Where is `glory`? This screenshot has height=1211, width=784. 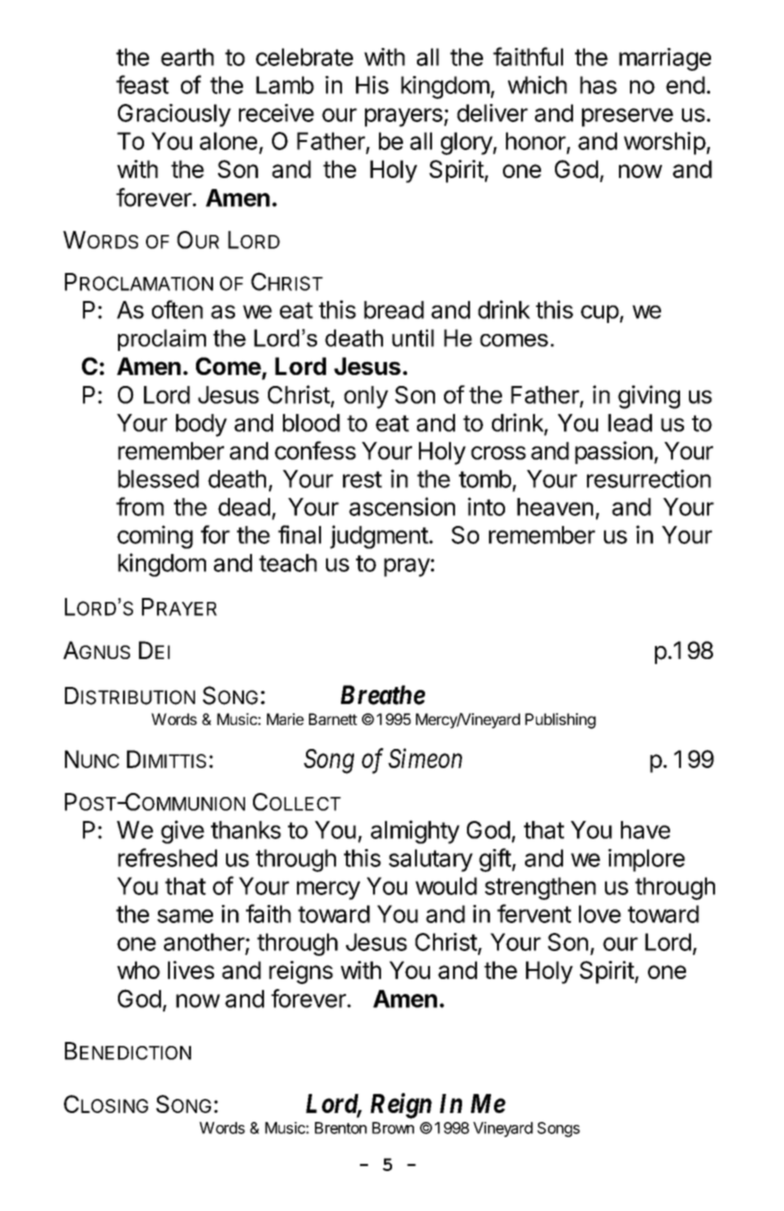
glory is located at coordinates (467, 143).
